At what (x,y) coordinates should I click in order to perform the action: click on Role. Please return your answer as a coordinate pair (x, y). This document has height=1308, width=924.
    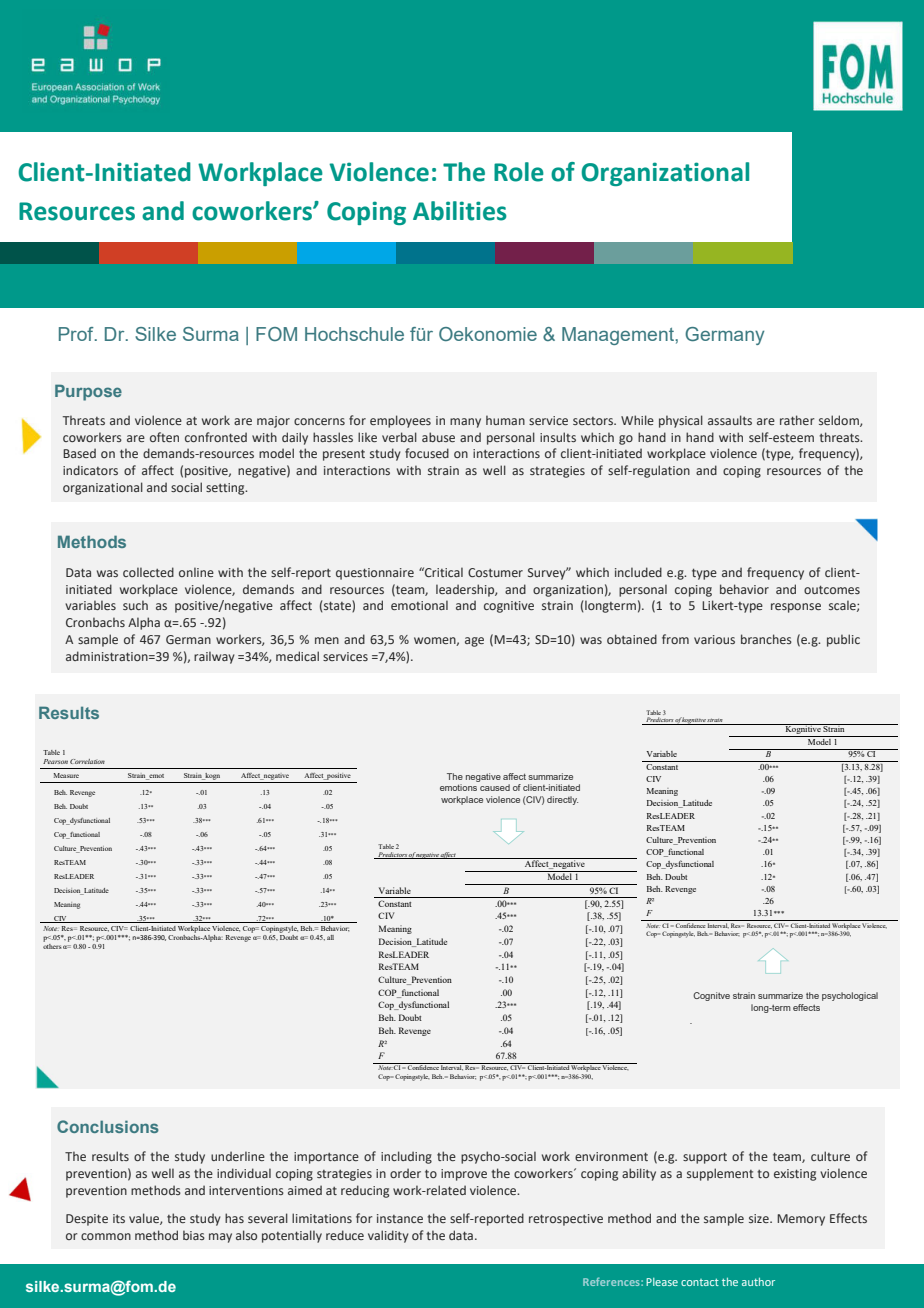
    Looking at the image, I should click on (519, 172).
